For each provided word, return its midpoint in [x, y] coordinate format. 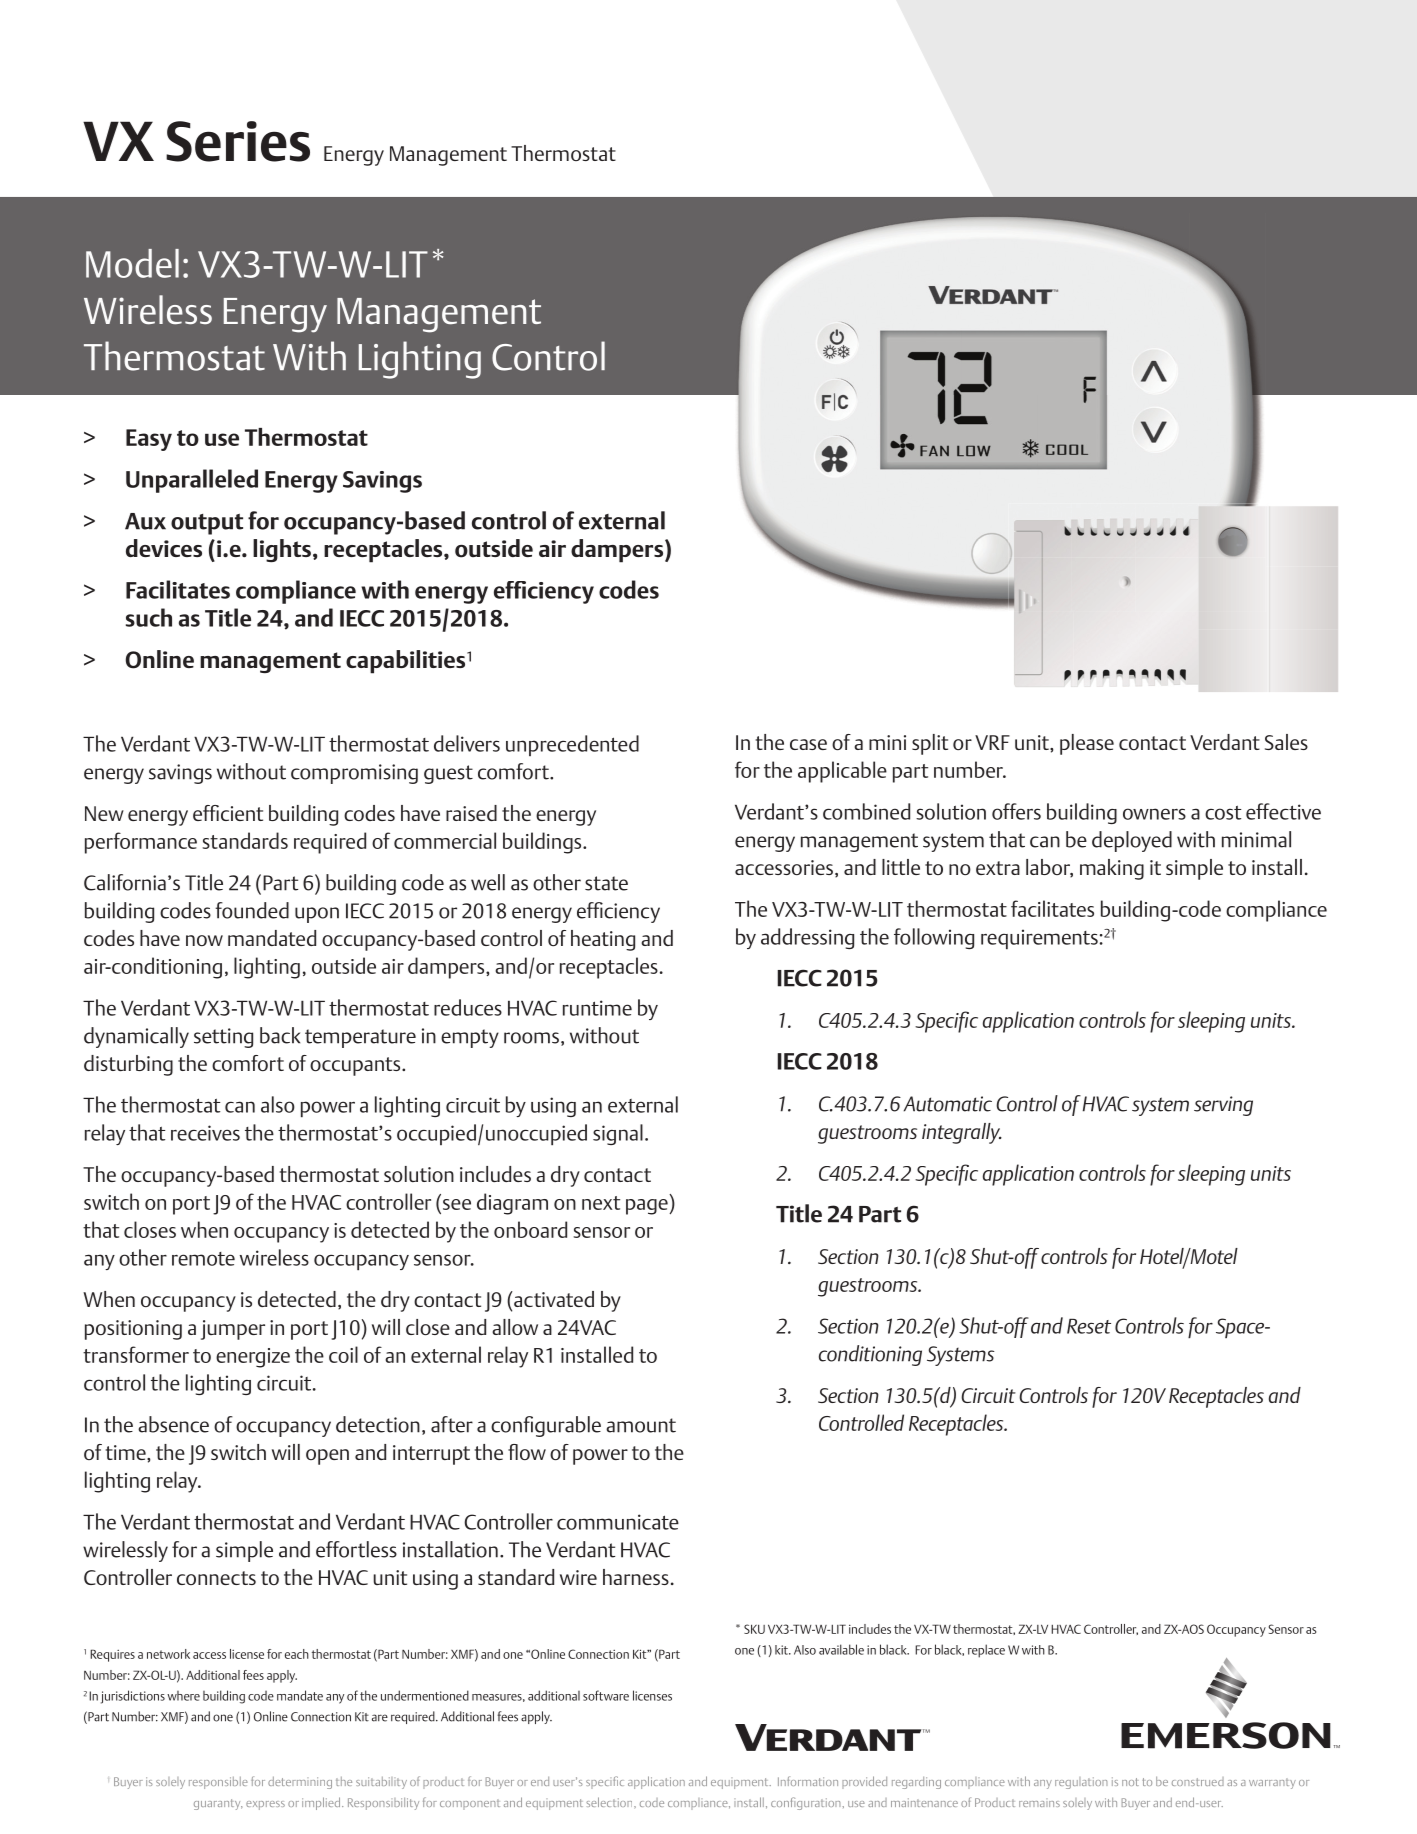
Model [132, 263]
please [1087, 744]
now [204, 940]
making [1112, 869]
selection [610, 1802]
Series [238, 141]
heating [603, 940]
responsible [218, 1783]
